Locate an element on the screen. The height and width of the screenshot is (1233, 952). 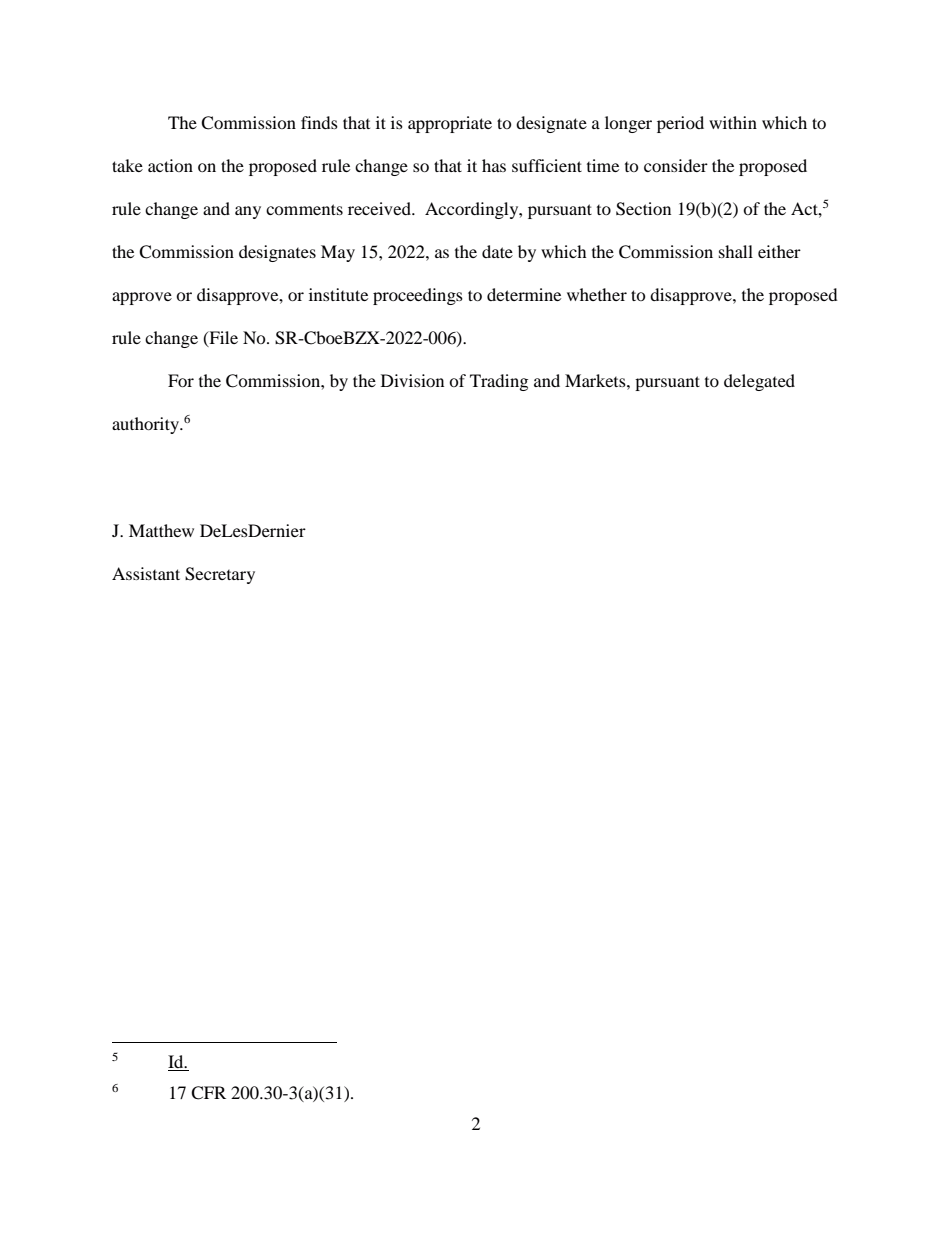
Assistant is located at coordinates (146, 573).
